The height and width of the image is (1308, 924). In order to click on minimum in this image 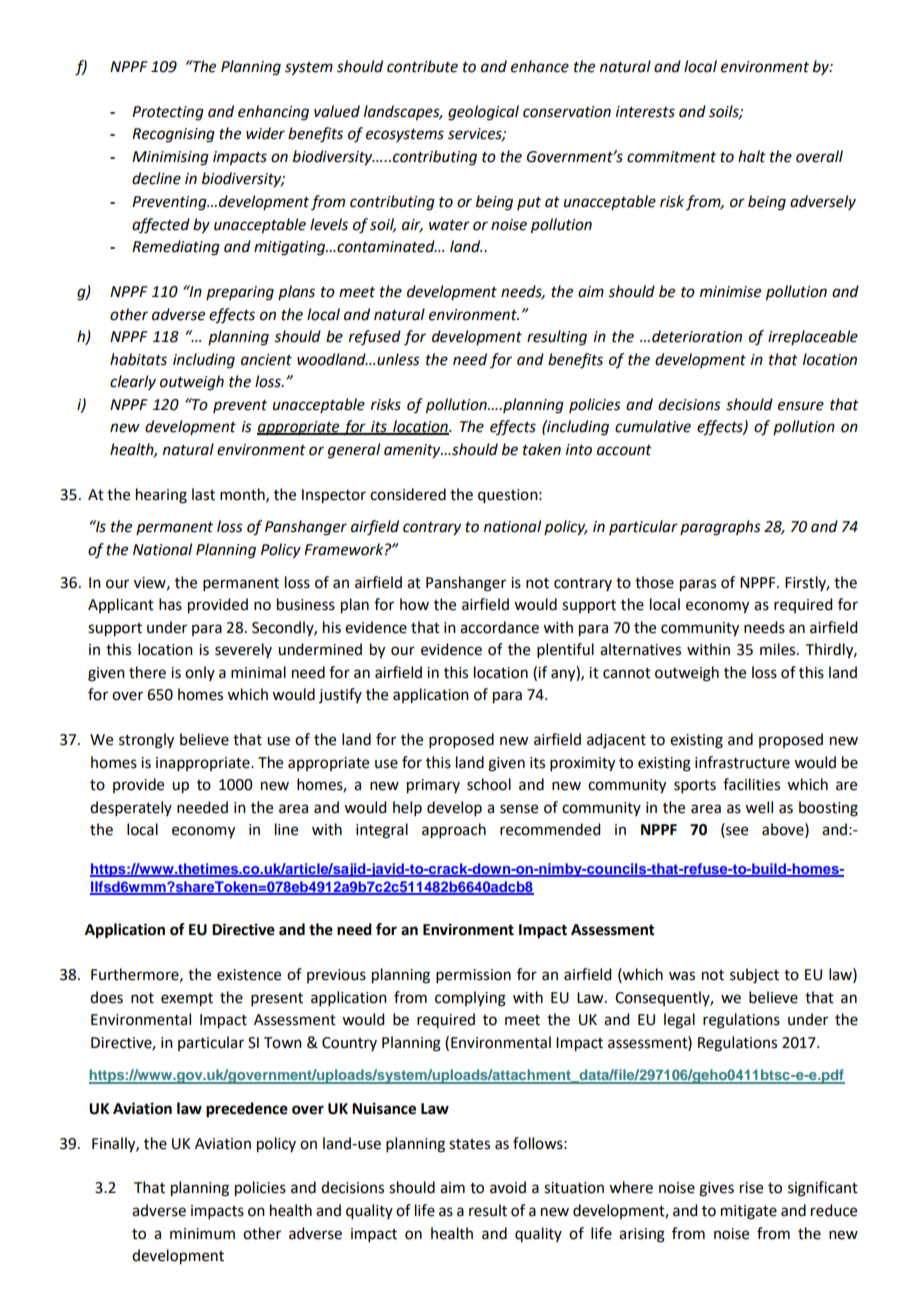, I will do `click(202, 1234)`.
